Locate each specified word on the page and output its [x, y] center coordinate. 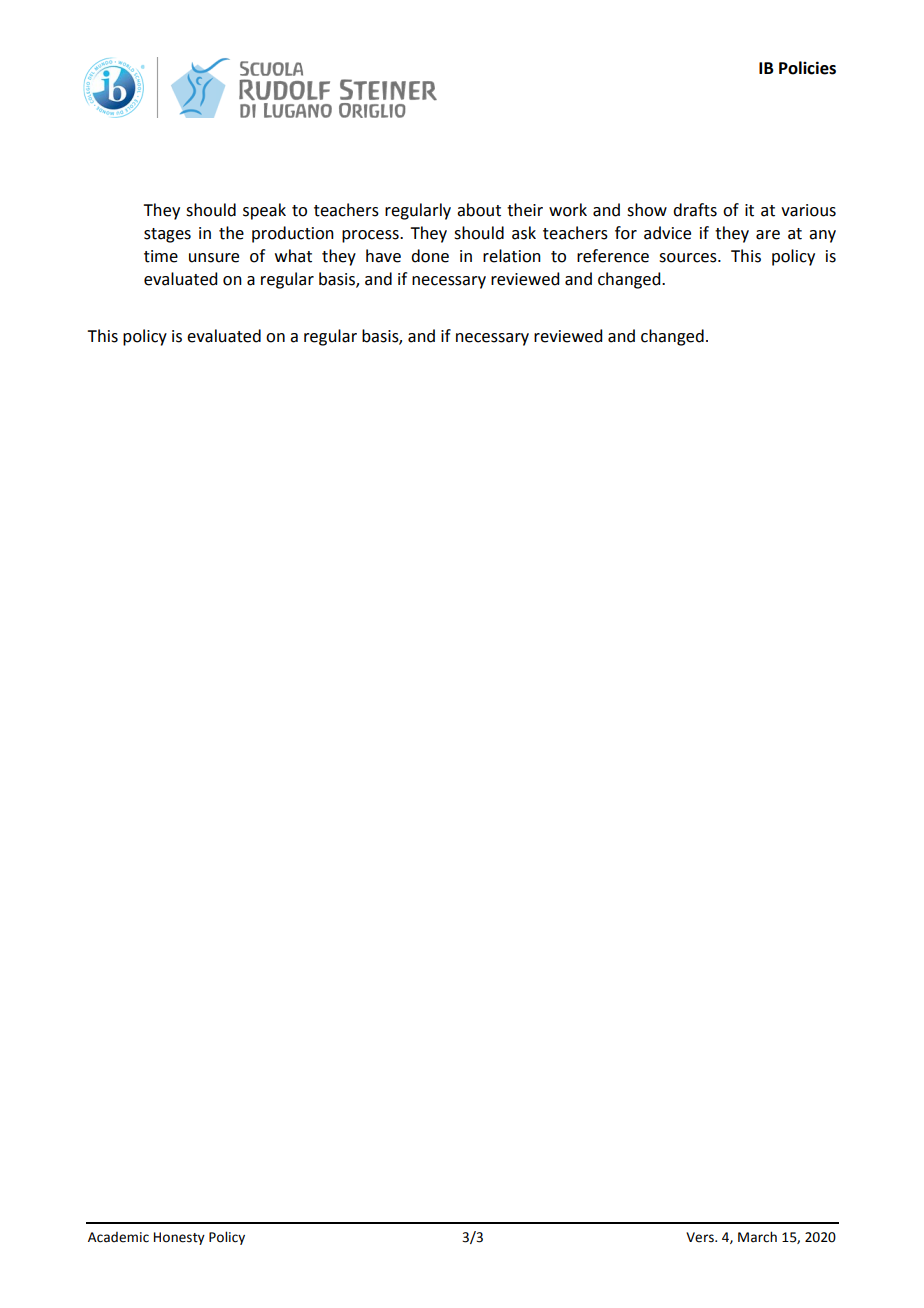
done [430, 256]
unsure [214, 258]
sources [689, 258]
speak [264, 211]
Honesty [179, 1238]
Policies [807, 68]
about [479, 210]
